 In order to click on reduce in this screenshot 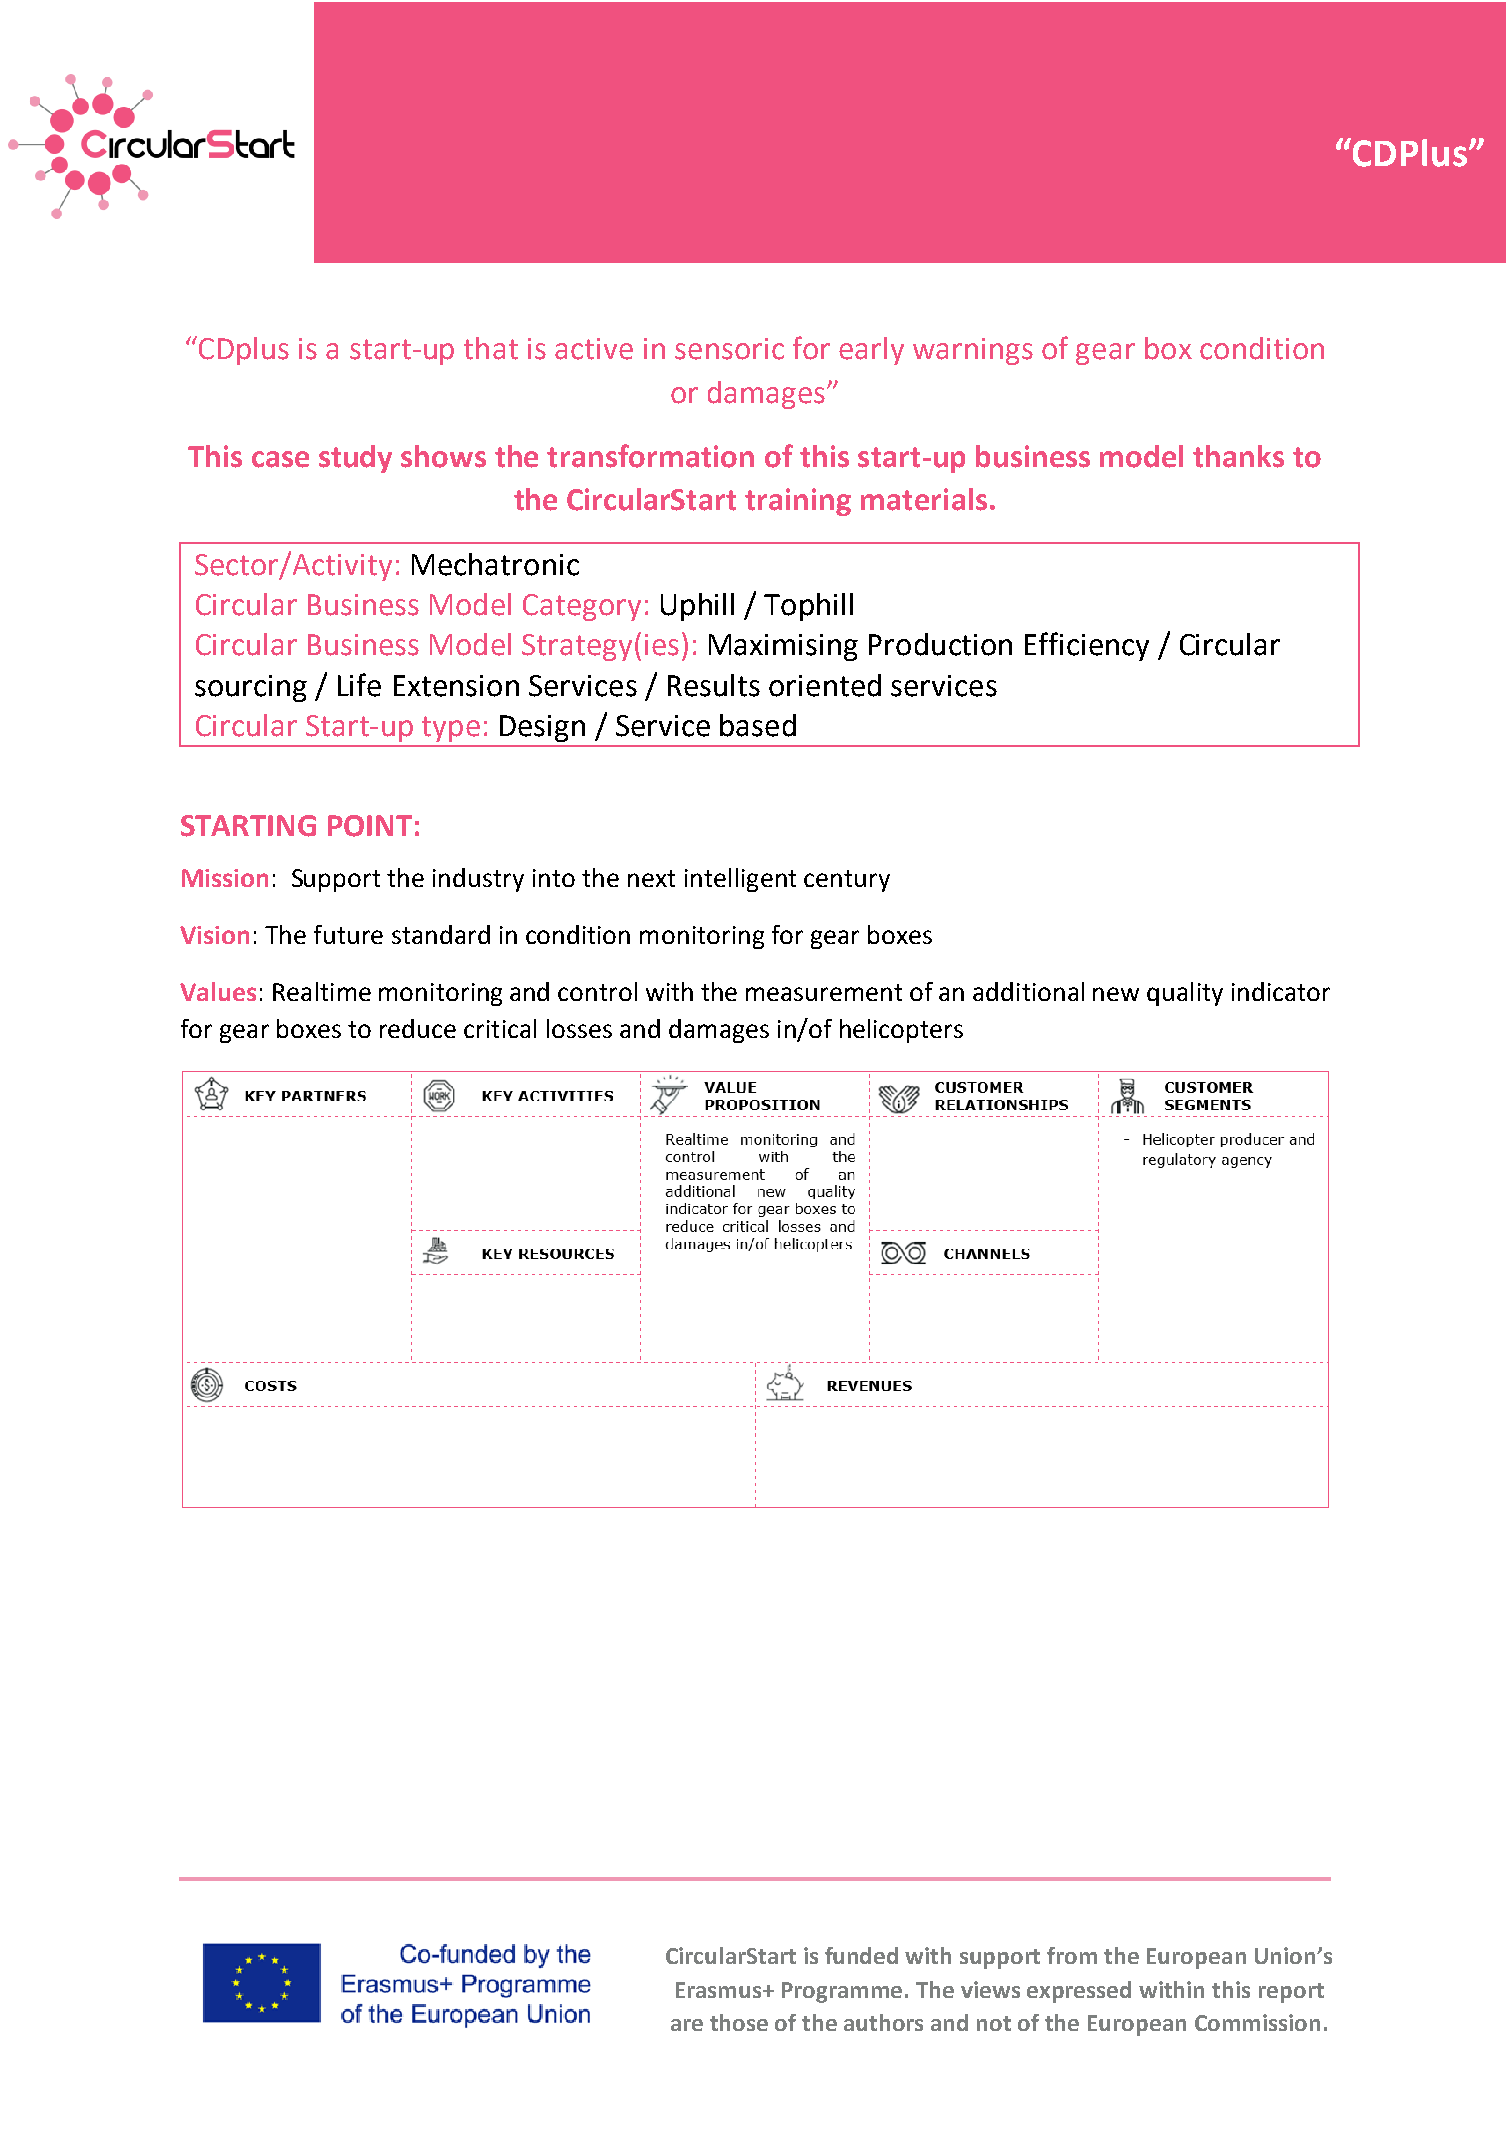, I will do `click(418, 1028)`.
